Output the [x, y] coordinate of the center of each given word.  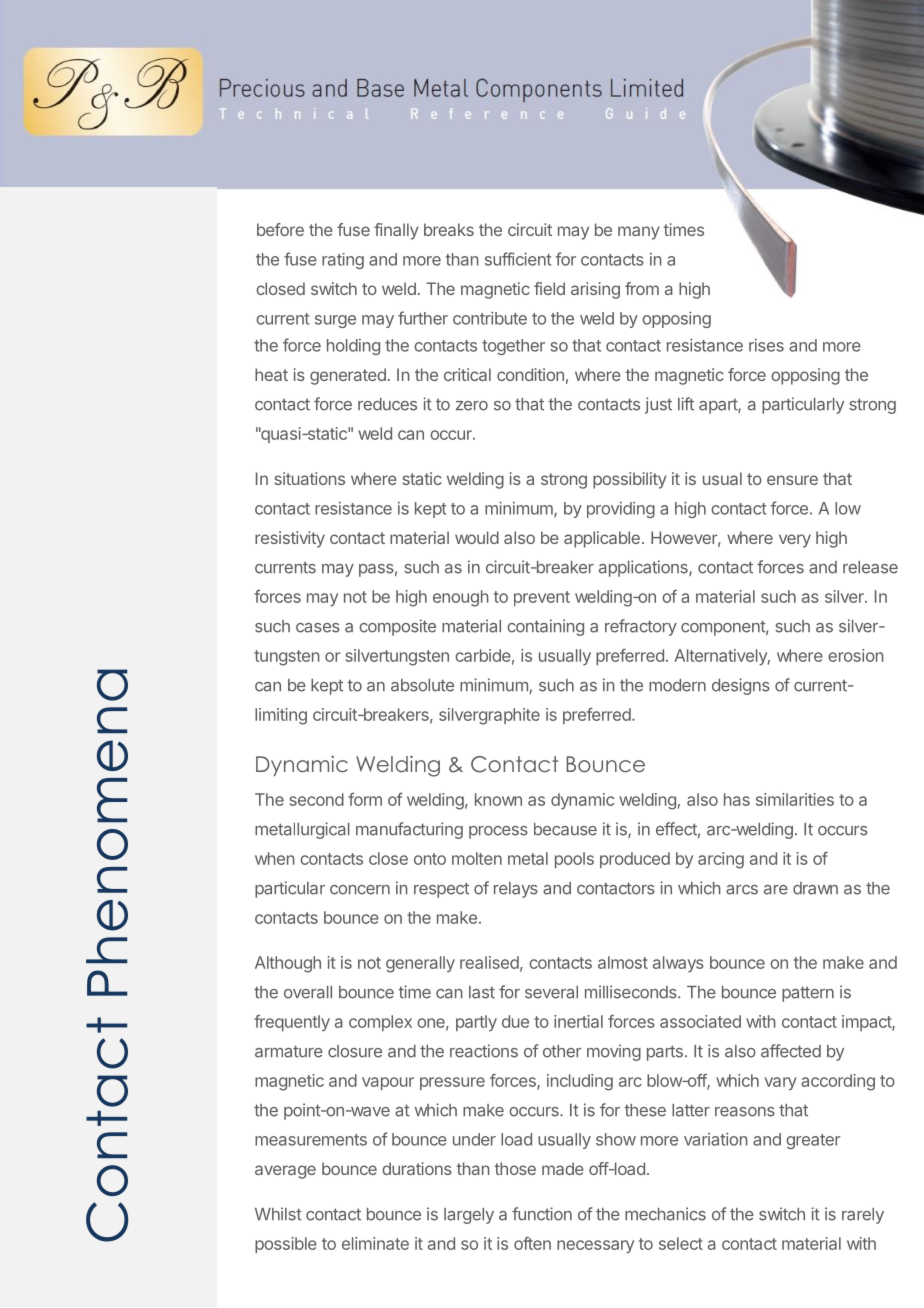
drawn [815, 888]
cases [318, 628]
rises [766, 345]
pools [574, 860]
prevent [542, 598]
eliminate [375, 1243]
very [795, 541]
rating [343, 261]
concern [360, 890]
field [549, 288]
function [542, 1214]
